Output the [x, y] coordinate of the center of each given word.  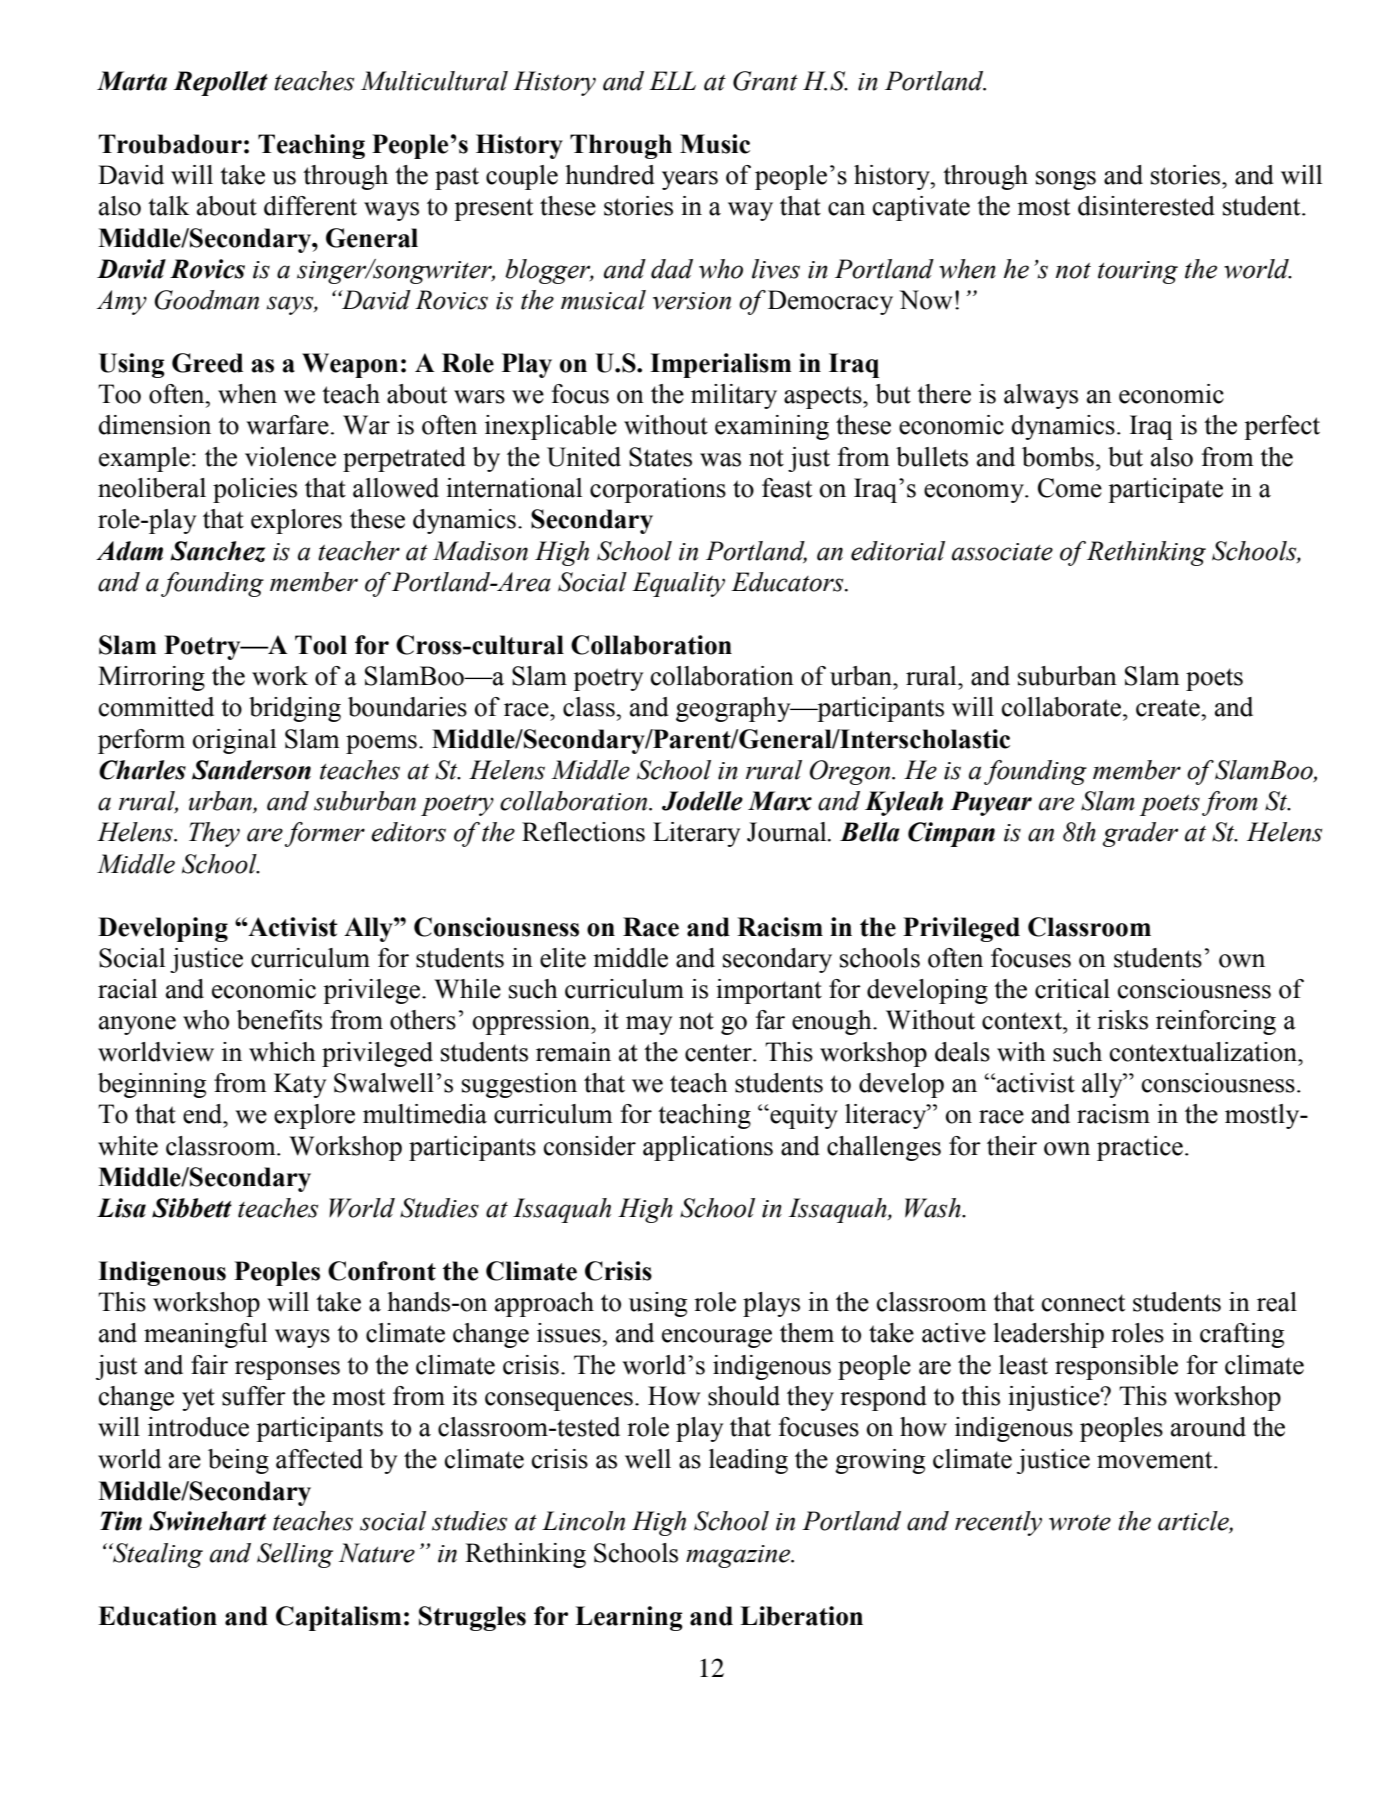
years [690, 180]
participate [1165, 490]
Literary [696, 834]
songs [1066, 180]
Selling [295, 1555]
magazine [739, 1556]
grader [1140, 834]
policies [255, 490]
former [325, 834]
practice [1140, 1148]
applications [708, 1148]
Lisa [121, 1208]
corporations [658, 490]
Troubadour [170, 144]
